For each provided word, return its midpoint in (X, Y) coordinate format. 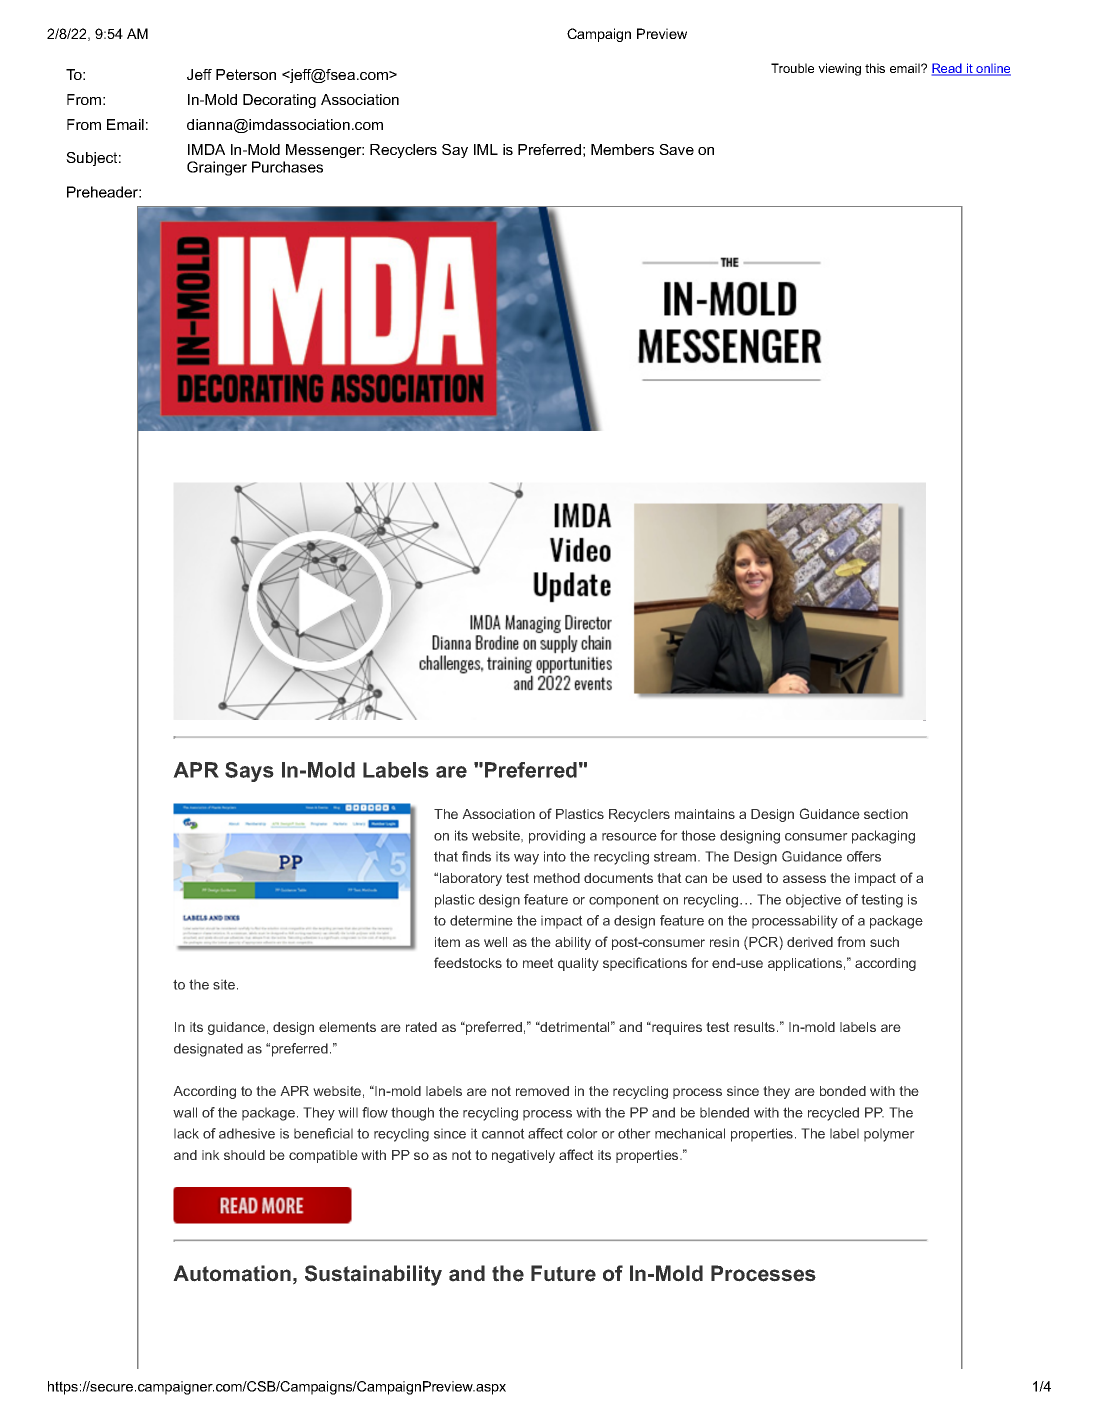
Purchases (287, 167)
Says (249, 772)
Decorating (279, 101)
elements (347, 1027)
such (884, 942)
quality (578, 964)
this (875, 68)
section (886, 814)
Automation (232, 1273)
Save (676, 149)
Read (948, 69)
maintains (705, 814)
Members (622, 149)
